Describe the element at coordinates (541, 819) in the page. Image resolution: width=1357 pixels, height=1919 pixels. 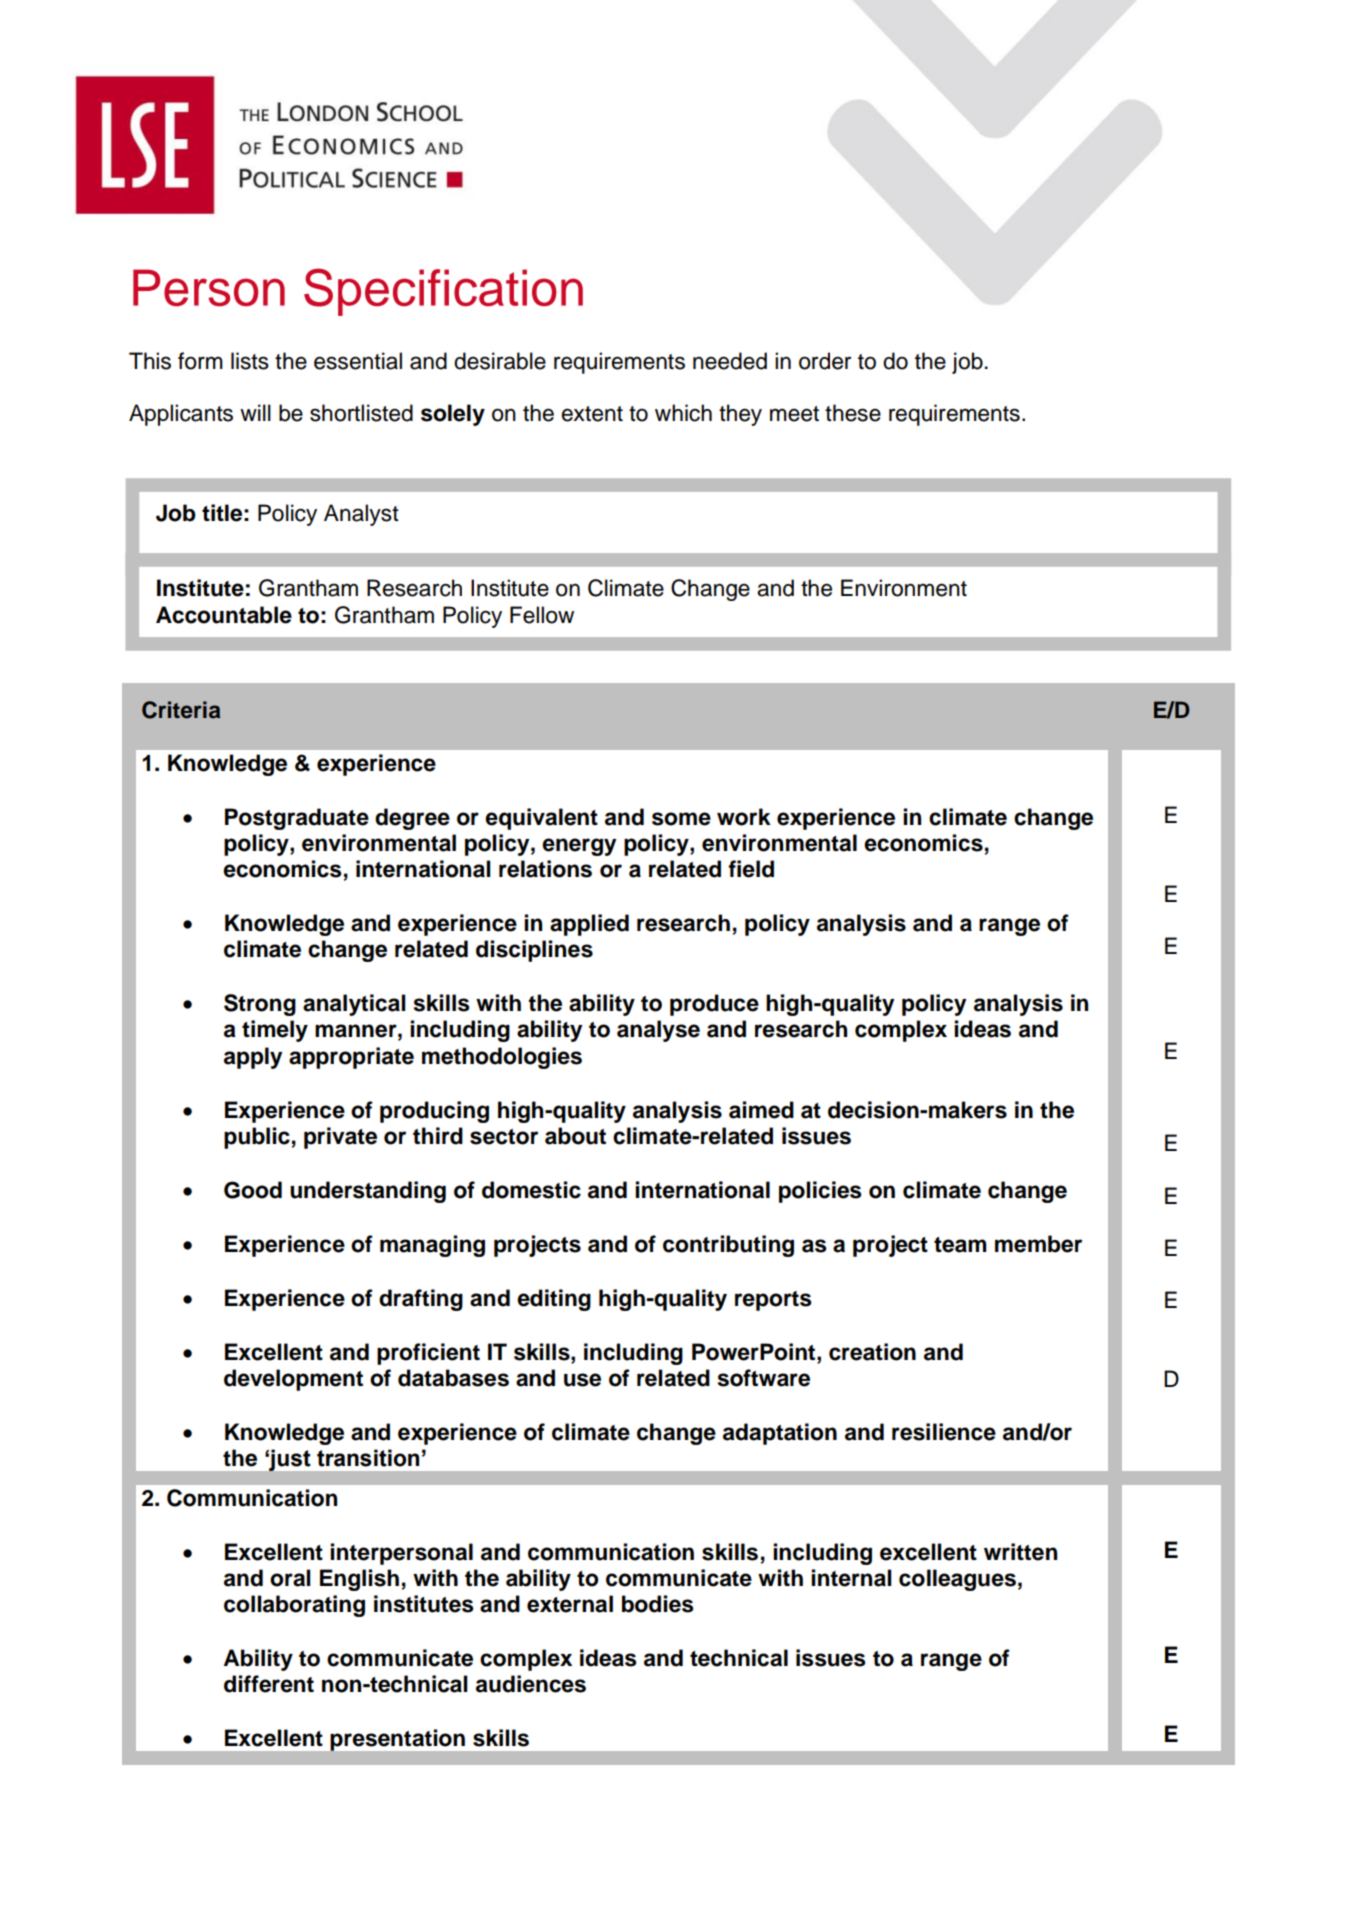
I see `equivalent` at that location.
